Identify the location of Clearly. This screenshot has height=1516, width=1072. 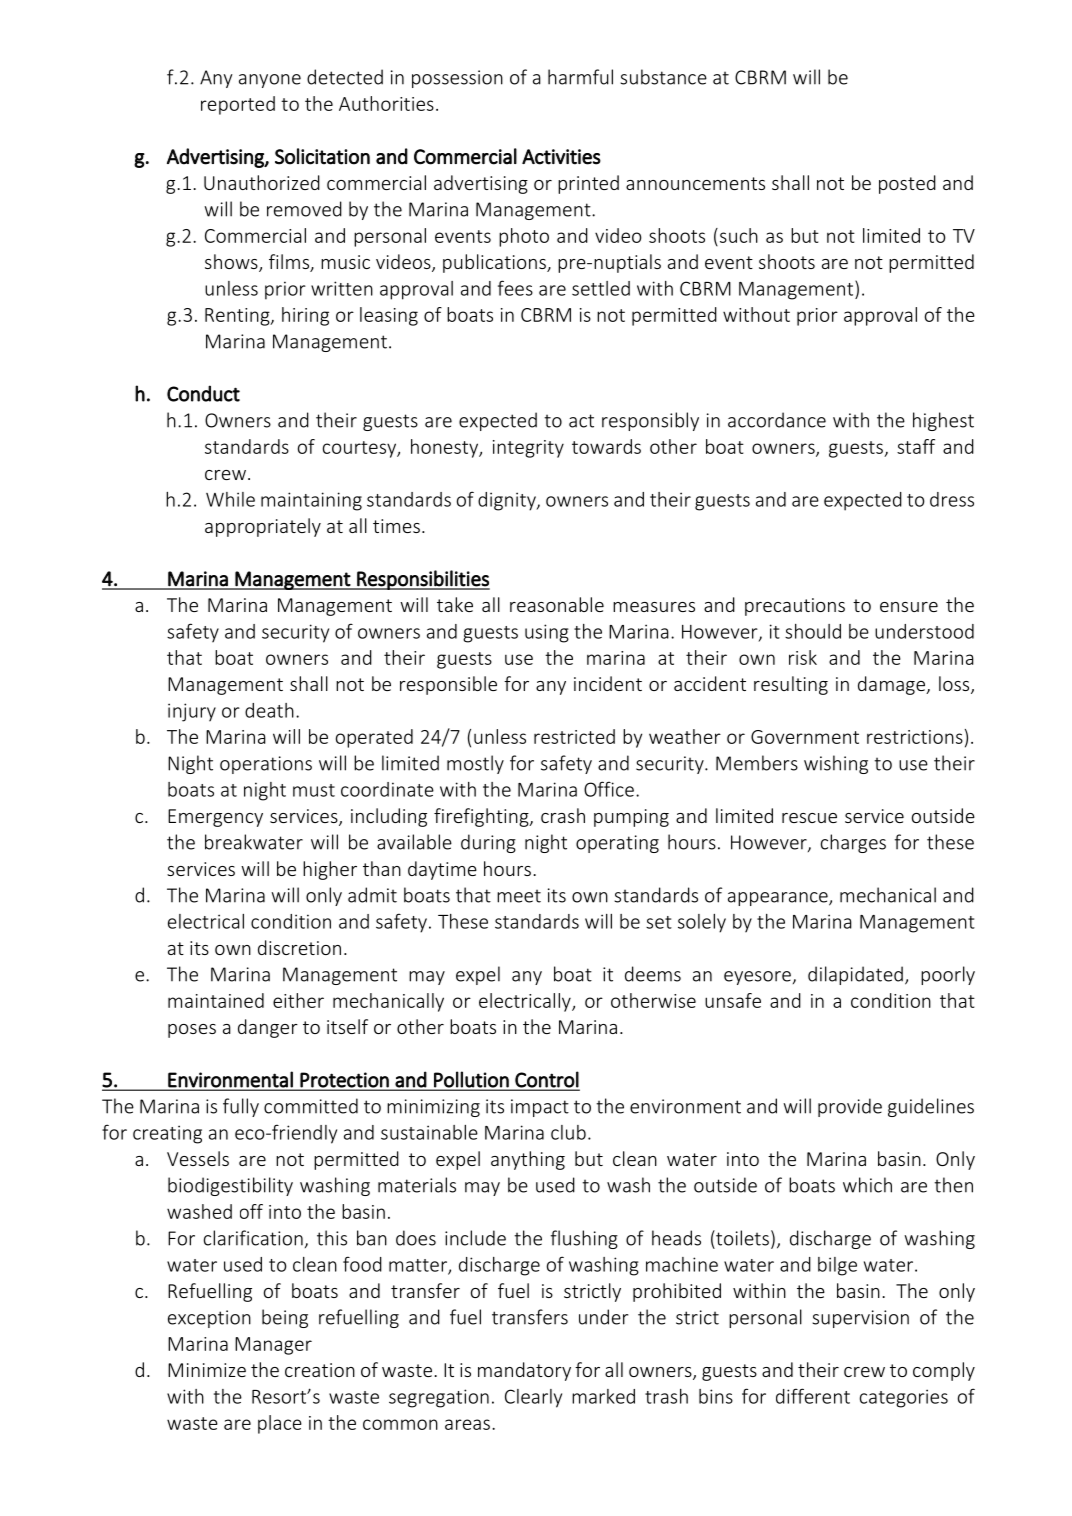
(533, 1398).
